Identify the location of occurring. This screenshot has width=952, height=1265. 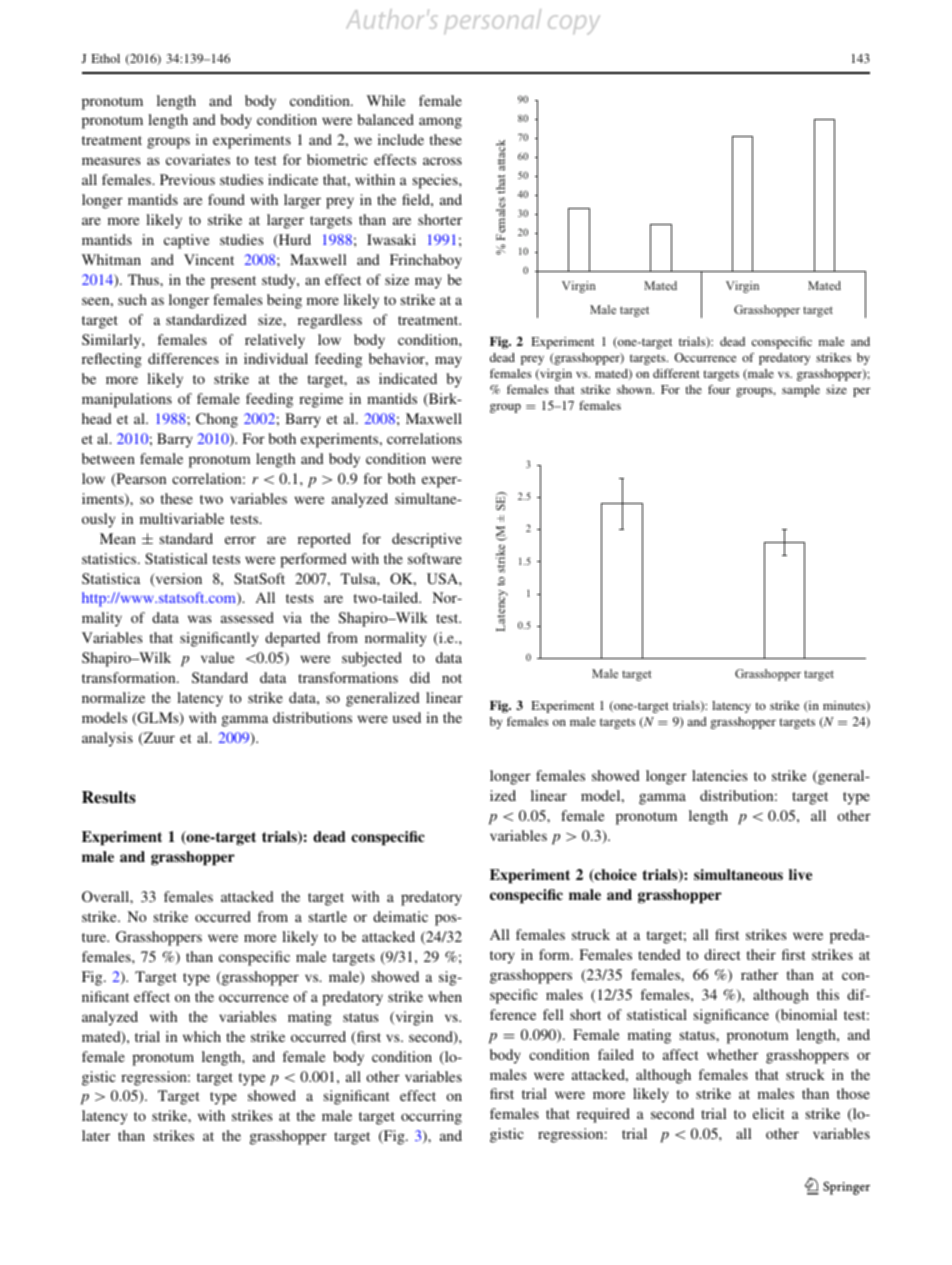
(431, 1117).
